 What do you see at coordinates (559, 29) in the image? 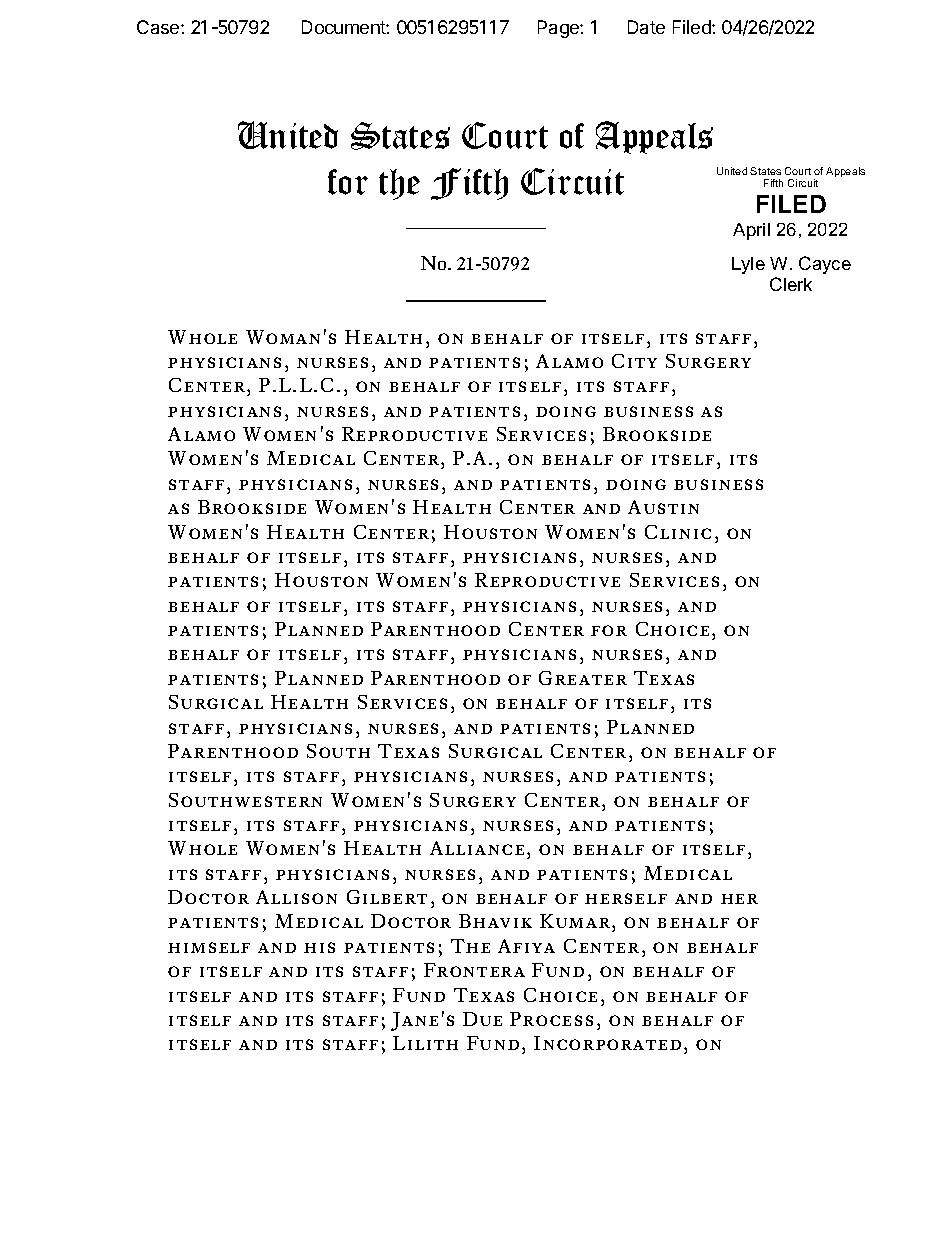
I see `Page` at bounding box center [559, 29].
